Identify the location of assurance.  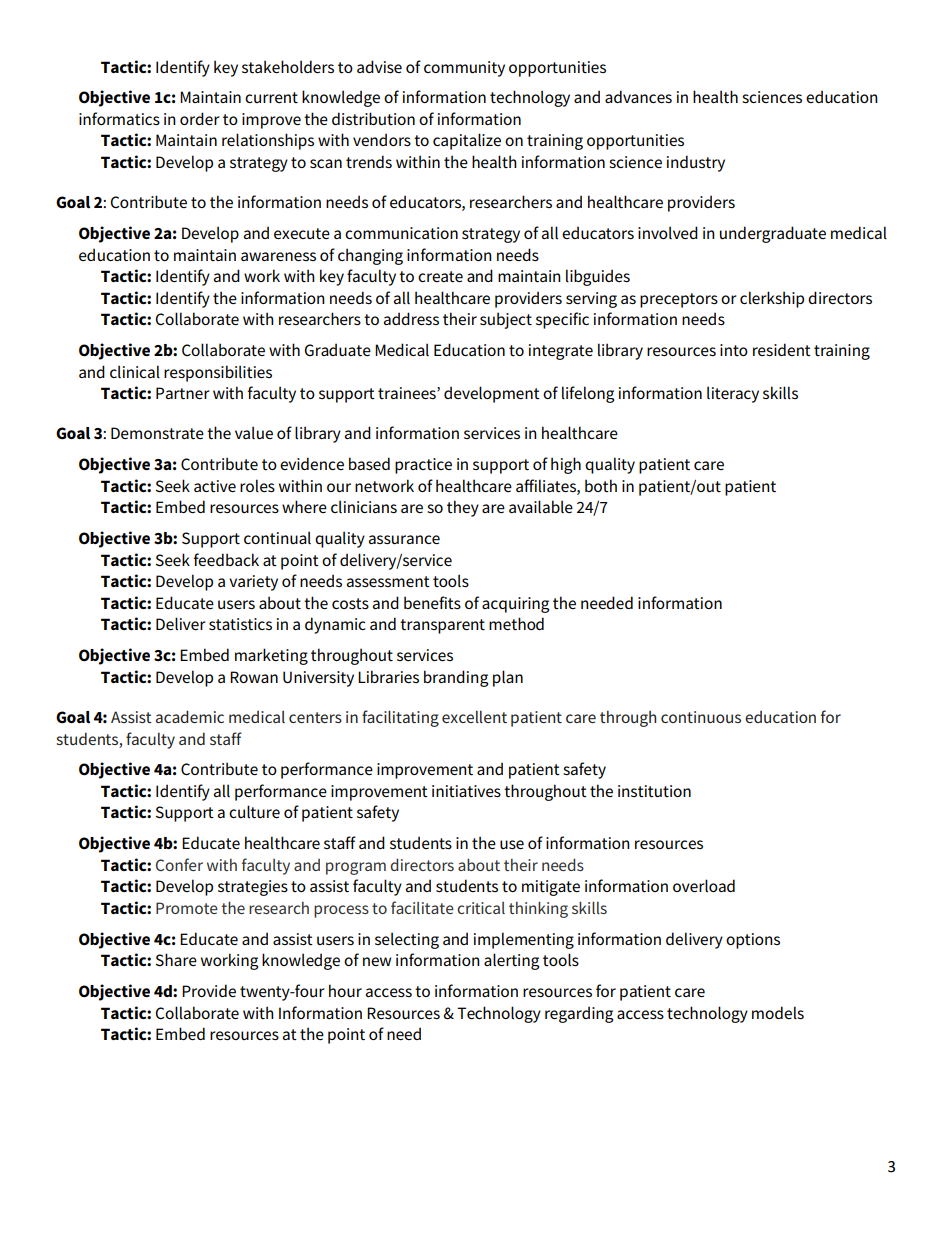
(404, 540).
